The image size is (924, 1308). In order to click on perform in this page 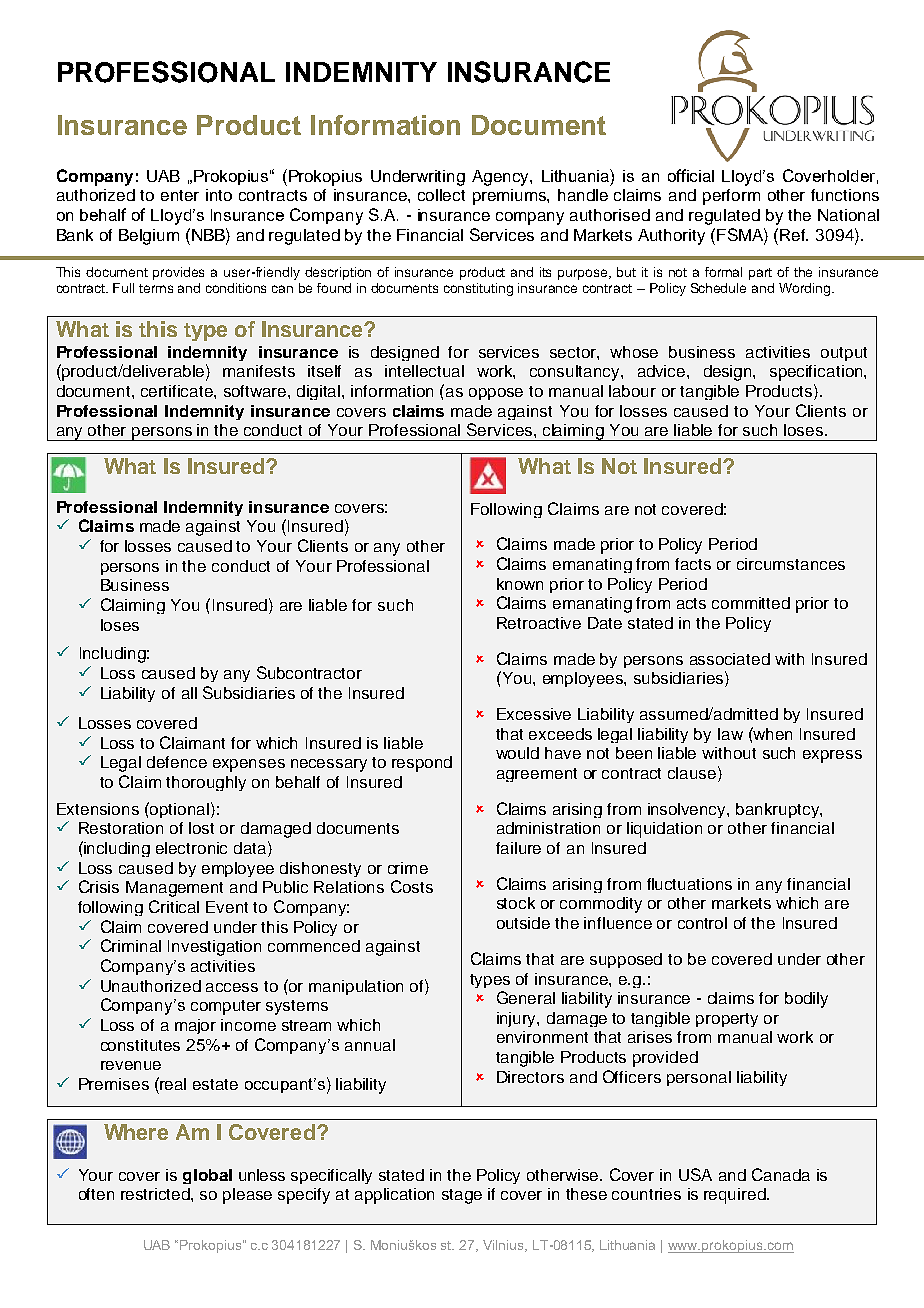, I will do `click(731, 197)`.
